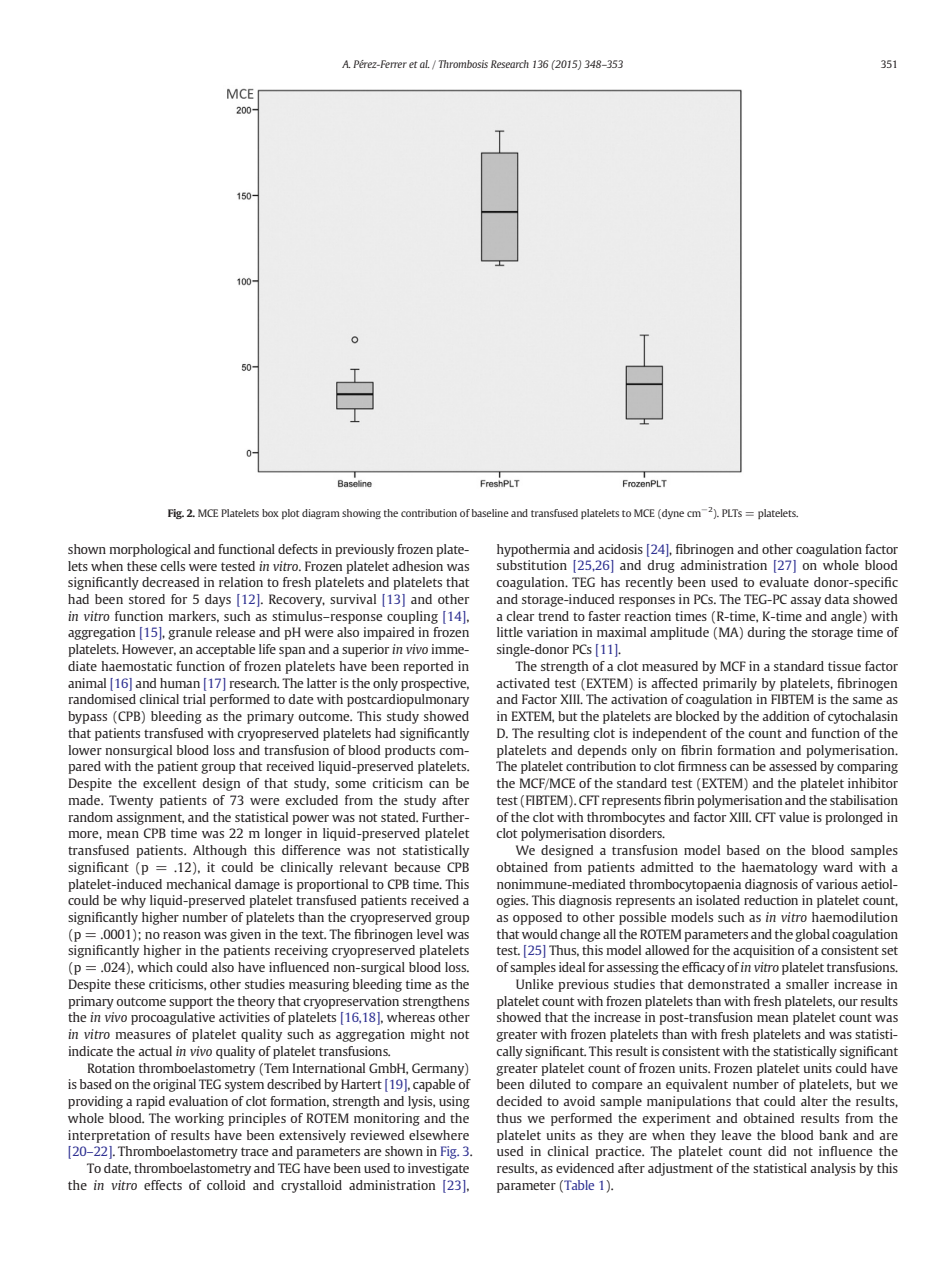 This screenshot has width=952, height=1270. What do you see at coordinates (771, 900) in the screenshot?
I see `reduction` at bounding box center [771, 900].
